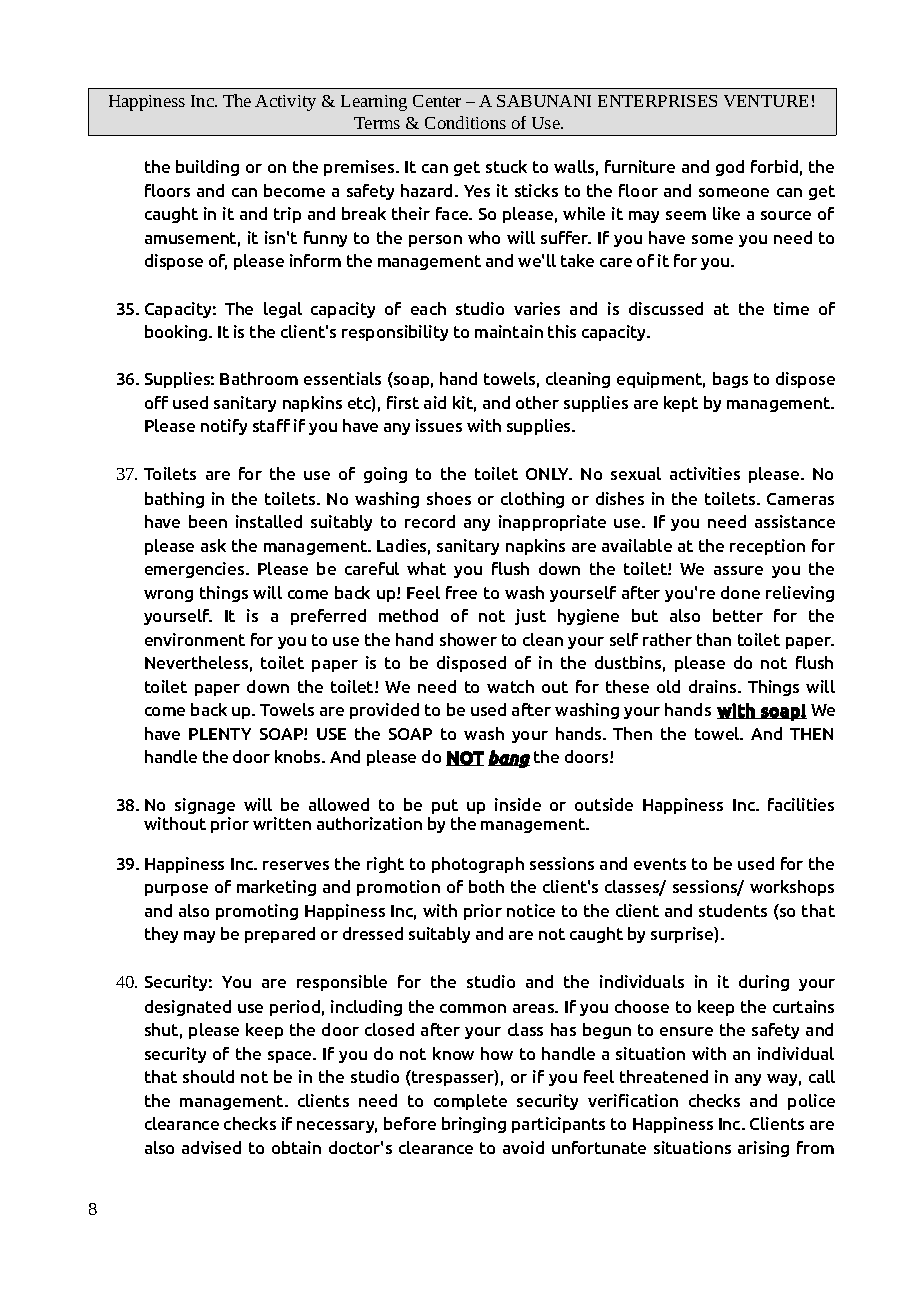 Image resolution: width=924 pixels, height=1308 pixels. I want to click on signage, so click(205, 806).
